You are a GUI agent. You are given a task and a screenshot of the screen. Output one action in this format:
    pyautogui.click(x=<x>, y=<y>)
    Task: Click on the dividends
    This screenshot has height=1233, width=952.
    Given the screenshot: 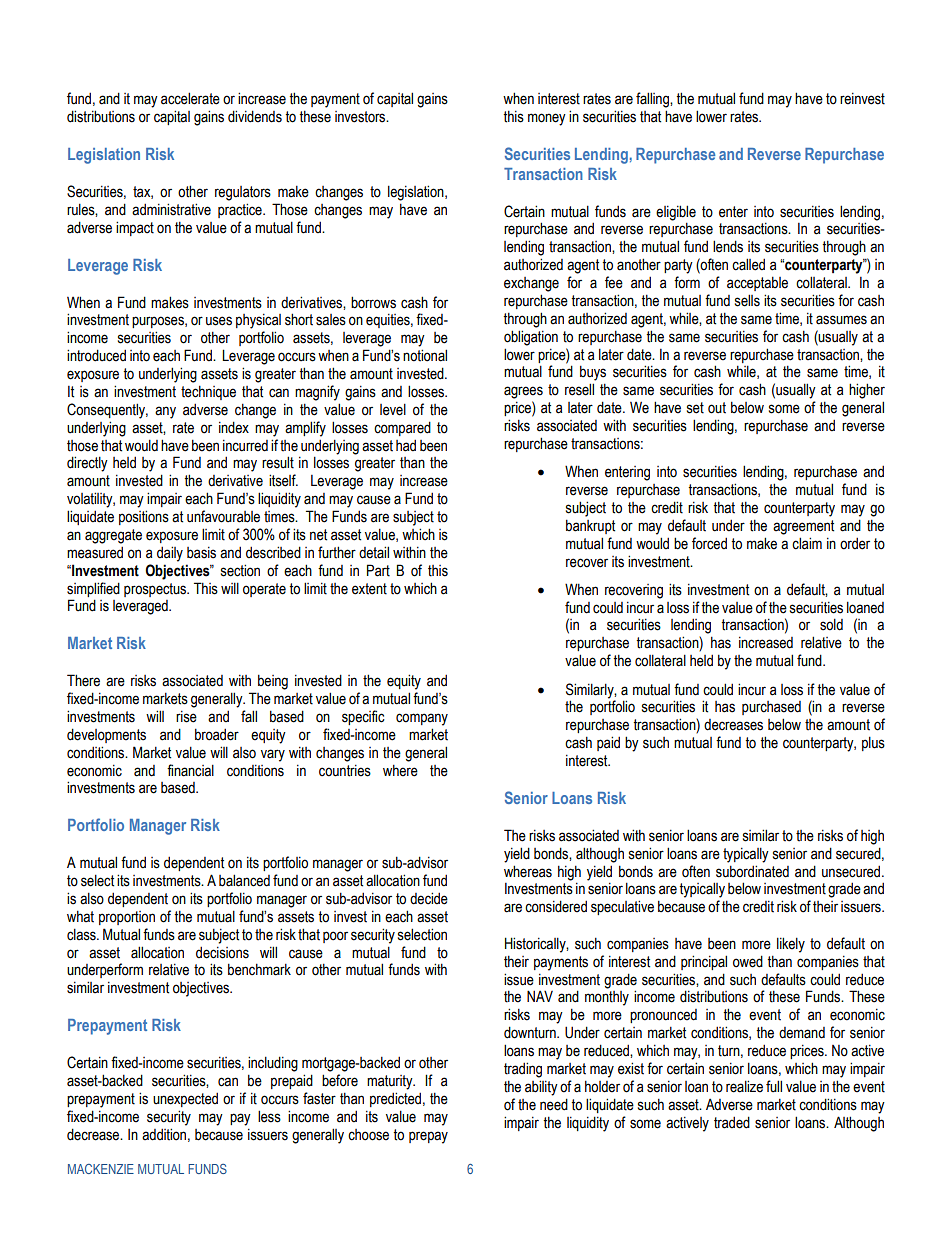 What is the action you would take?
    pyautogui.click(x=255, y=116)
